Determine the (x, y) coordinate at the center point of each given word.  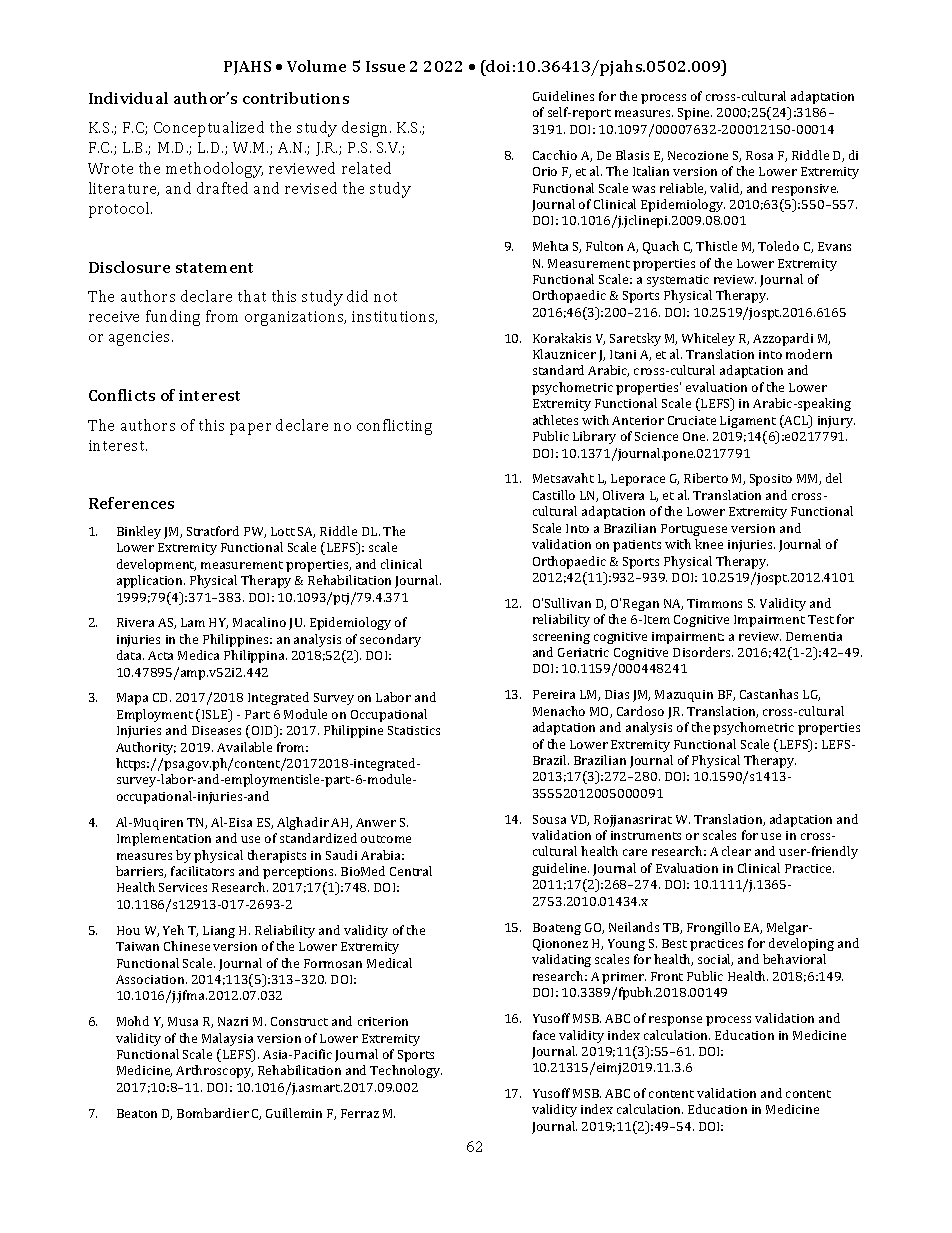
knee (709, 544)
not (385, 297)
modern (809, 354)
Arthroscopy (214, 1071)
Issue (385, 66)
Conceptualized (209, 129)
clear (736, 851)
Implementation (164, 839)
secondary (390, 640)
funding (173, 318)
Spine (695, 114)
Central (411, 871)
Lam (193, 622)
